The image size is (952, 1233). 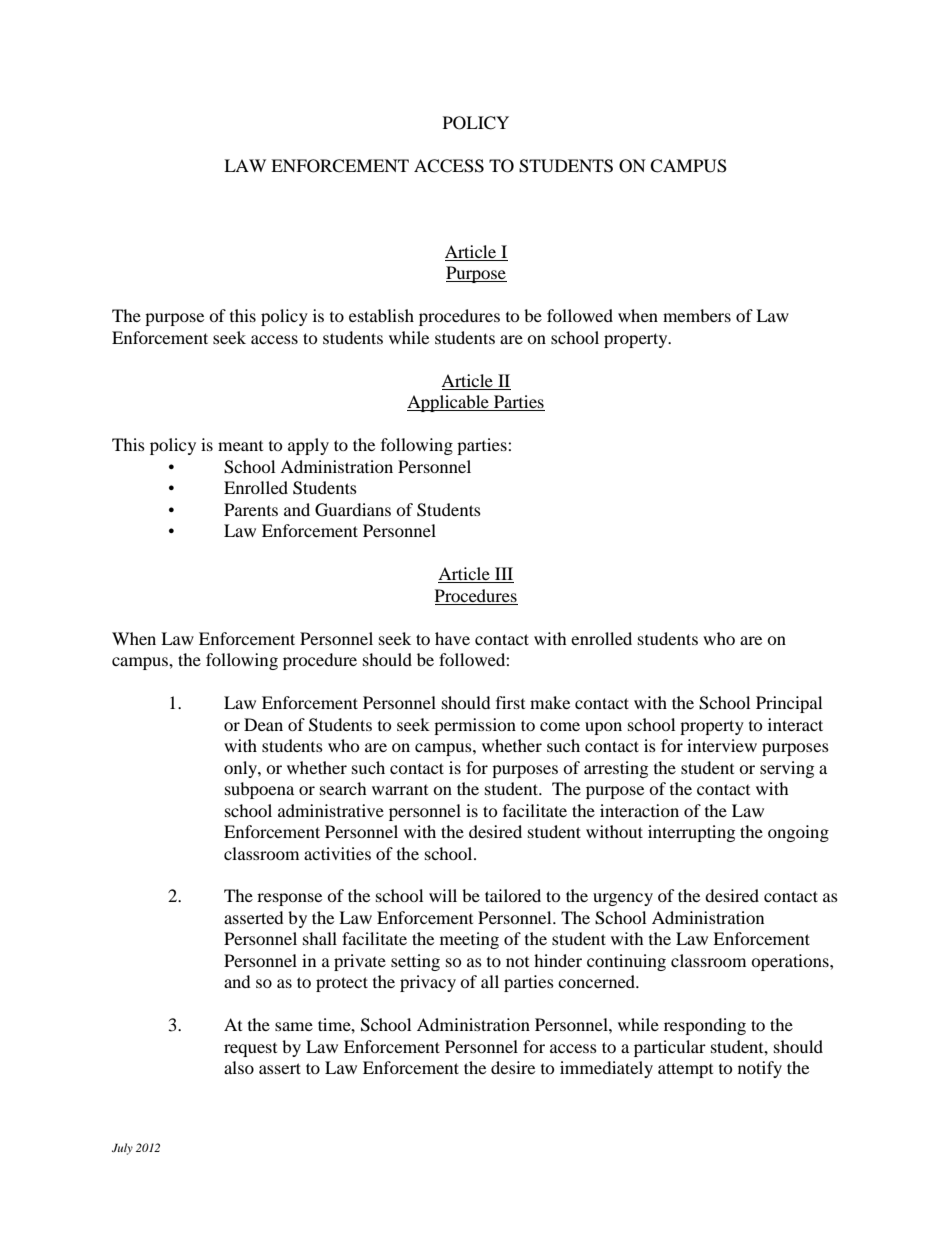 I want to click on Parents, so click(x=251, y=509).
